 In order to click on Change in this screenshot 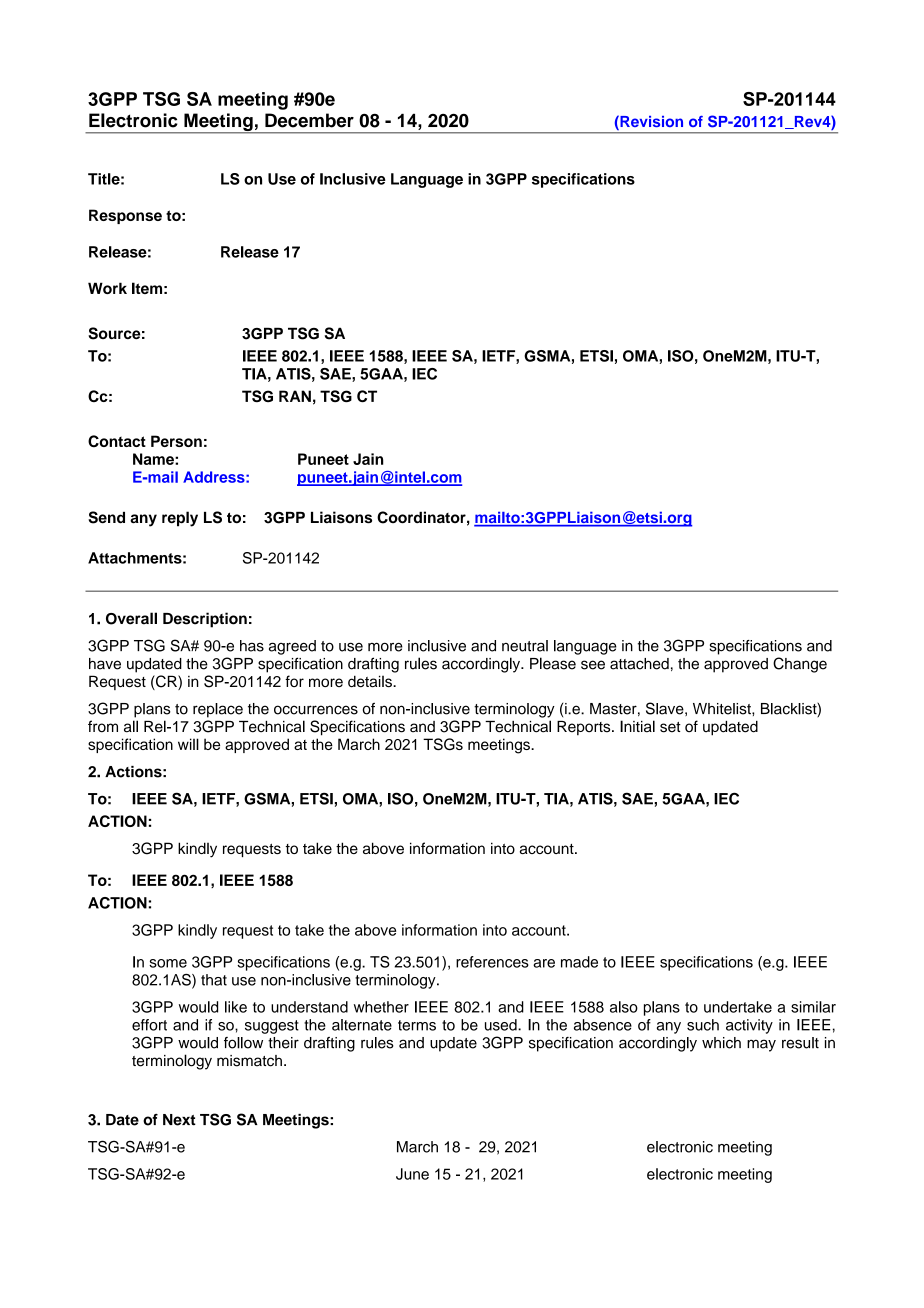, I will do `click(800, 665)`.
